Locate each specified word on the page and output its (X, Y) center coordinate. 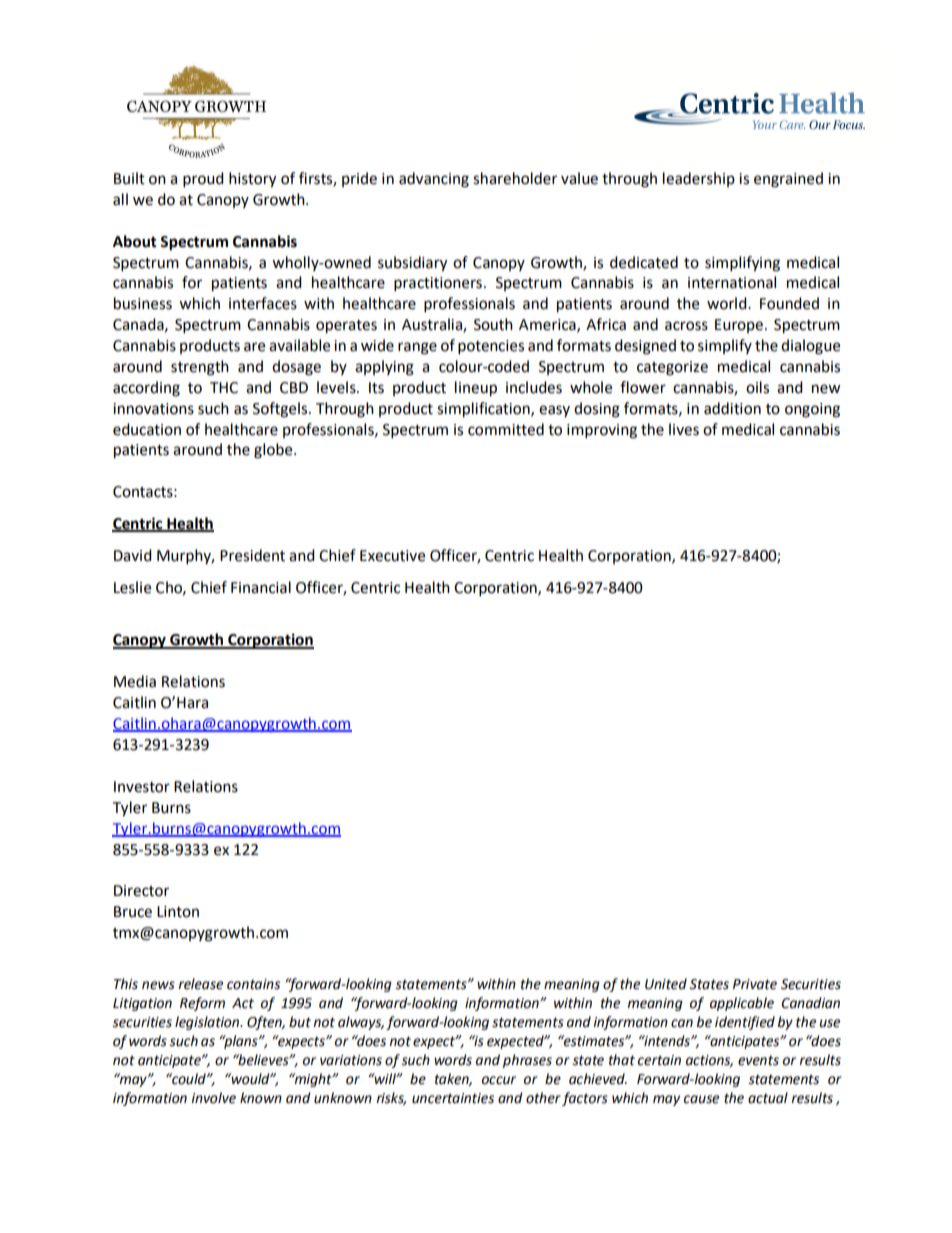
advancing (434, 180)
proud (203, 180)
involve (213, 1098)
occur (499, 1080)
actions (709, 1061)
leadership (699, 179)
